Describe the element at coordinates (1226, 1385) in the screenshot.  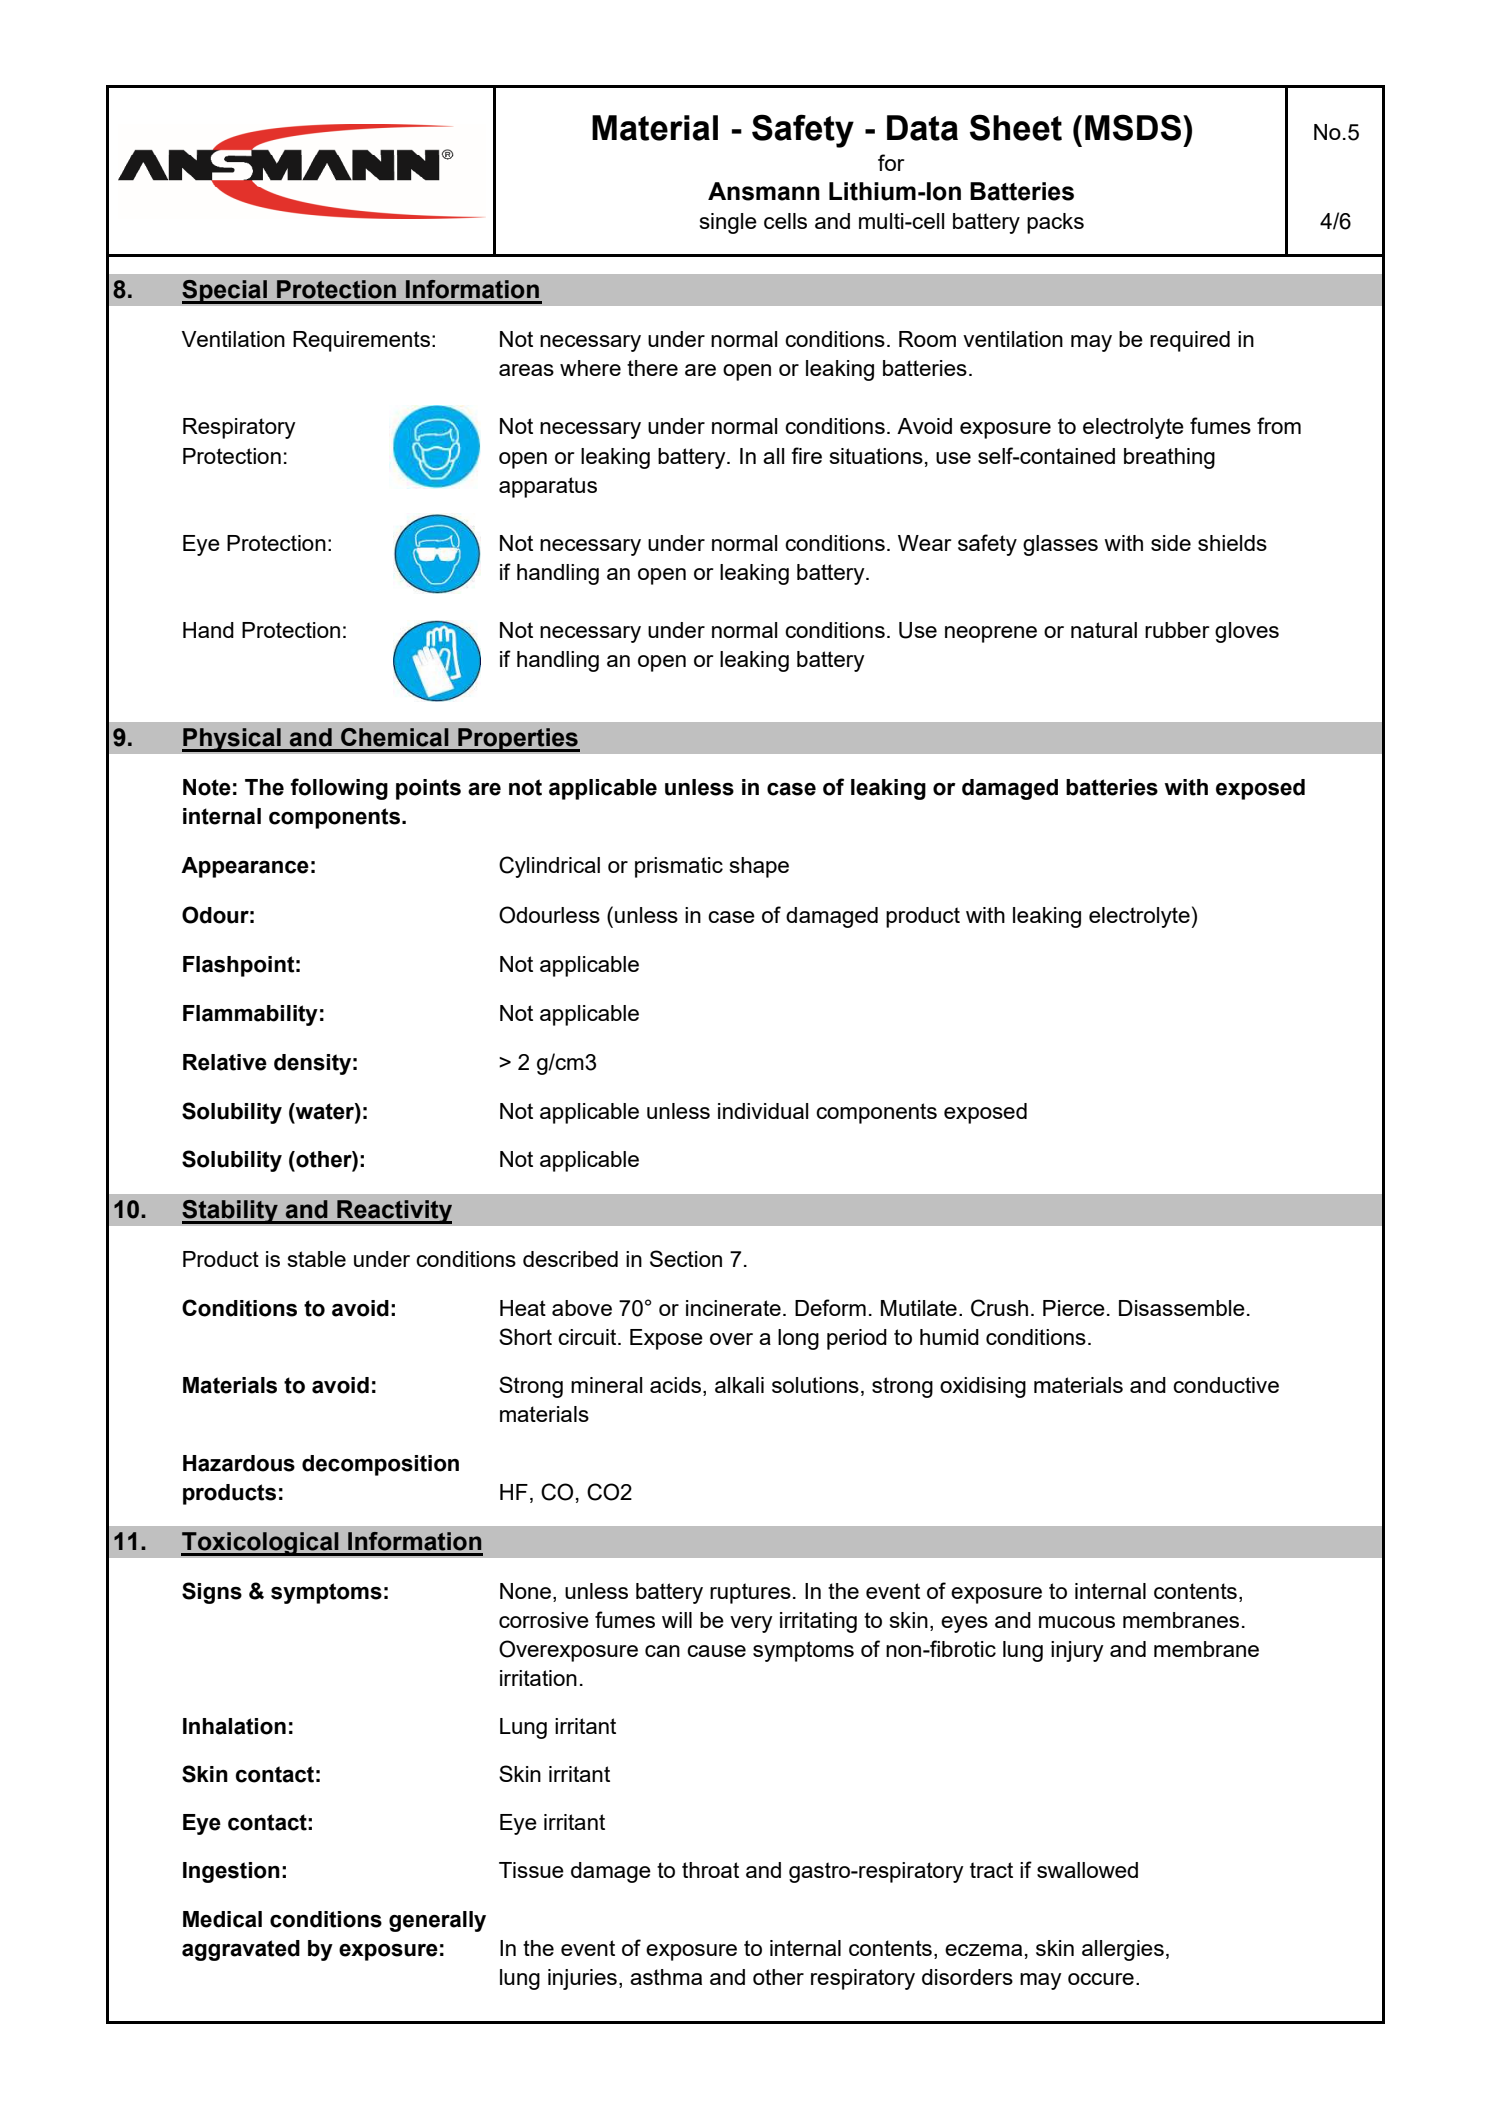
I see `conductive` at that location.
